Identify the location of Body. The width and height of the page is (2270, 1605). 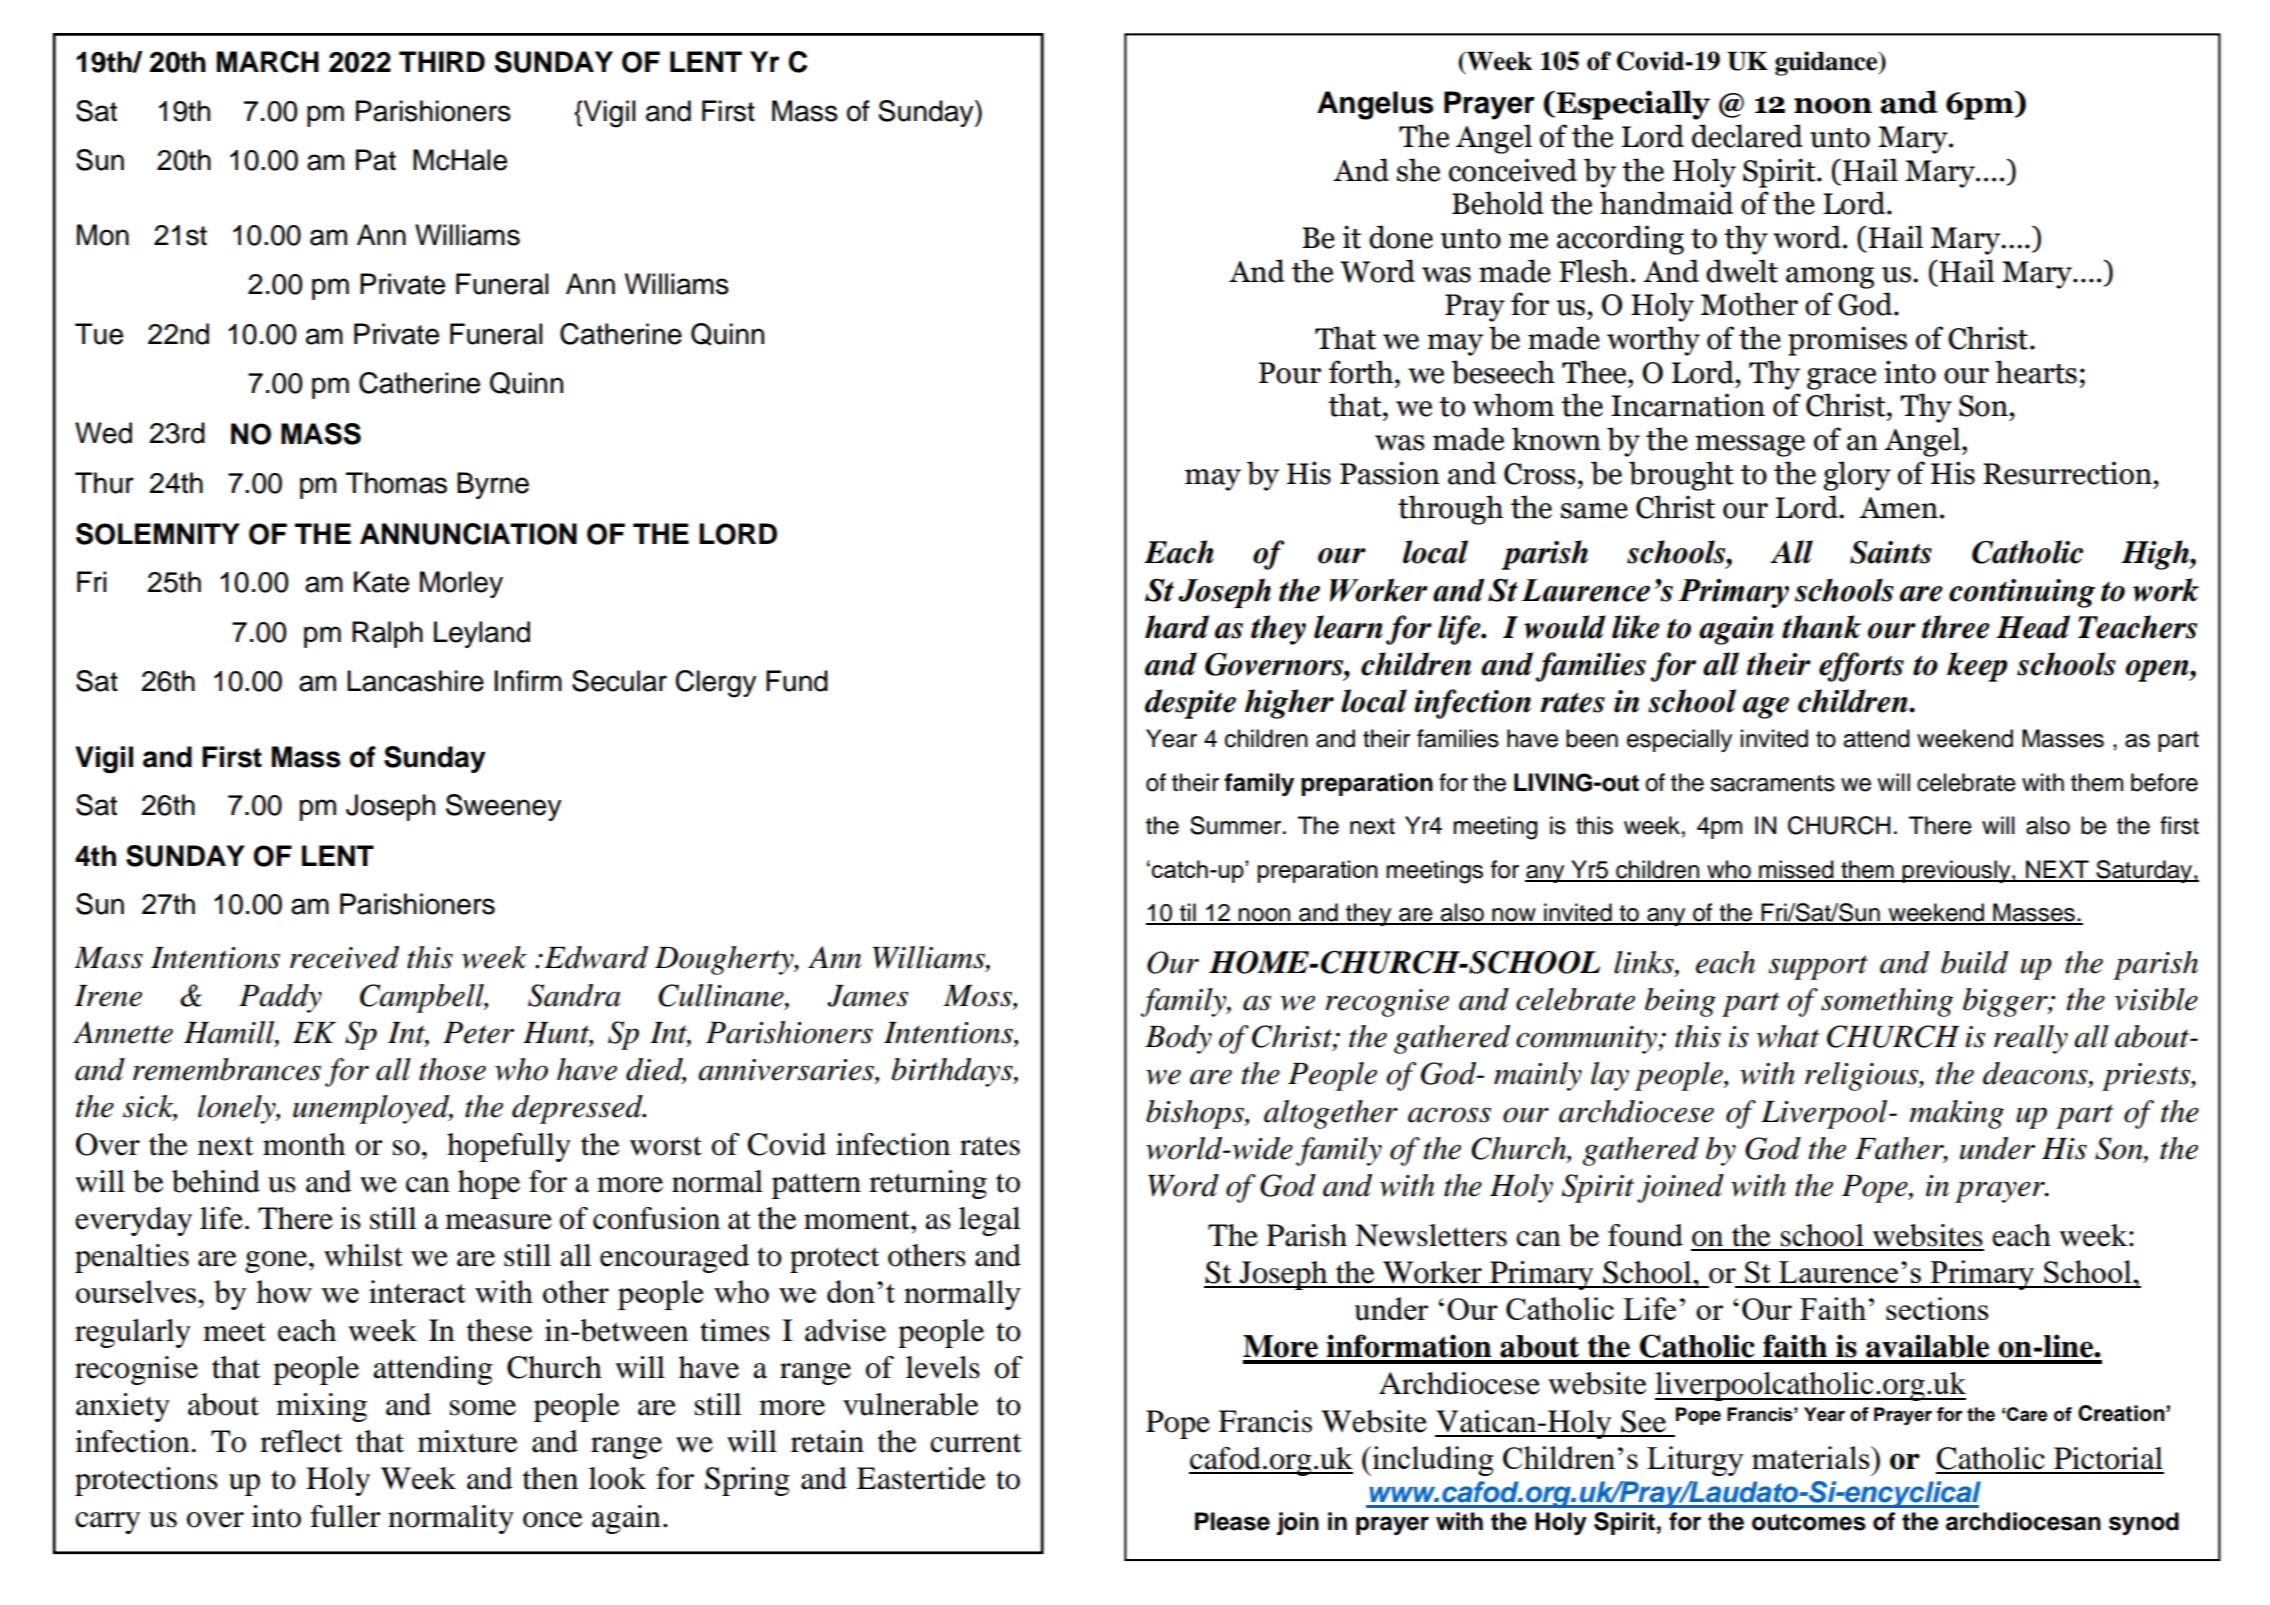
(1178, 1039).
